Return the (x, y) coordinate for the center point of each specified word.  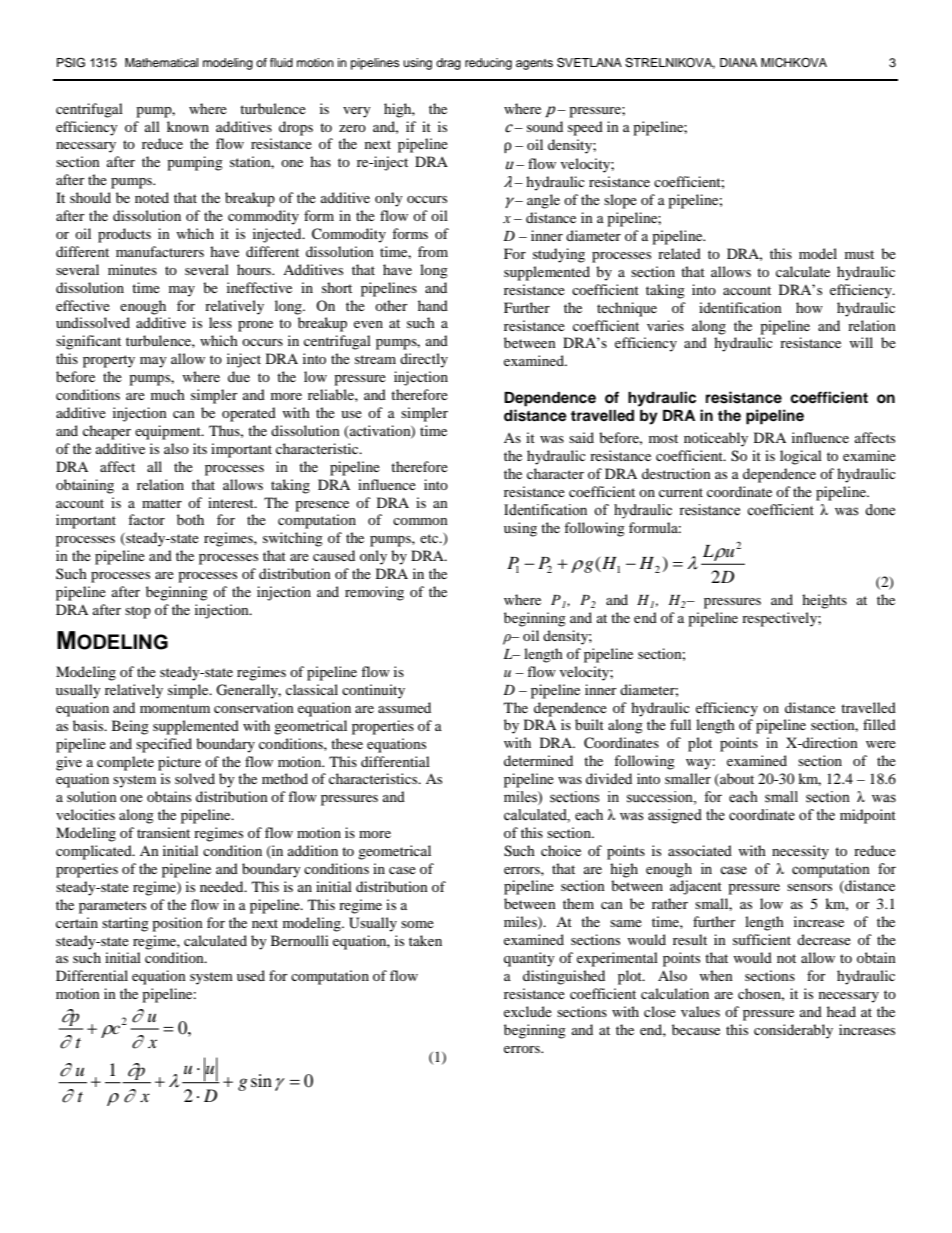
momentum (175, 708)
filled (879, 724)
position (177, 924)
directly (424, 360)
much (168, 394)
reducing (488, 64)
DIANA (738, 62)
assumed (404, 707)
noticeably (716, 439)
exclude (528, 1011)
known (188, 126)
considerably (793, 1031)
